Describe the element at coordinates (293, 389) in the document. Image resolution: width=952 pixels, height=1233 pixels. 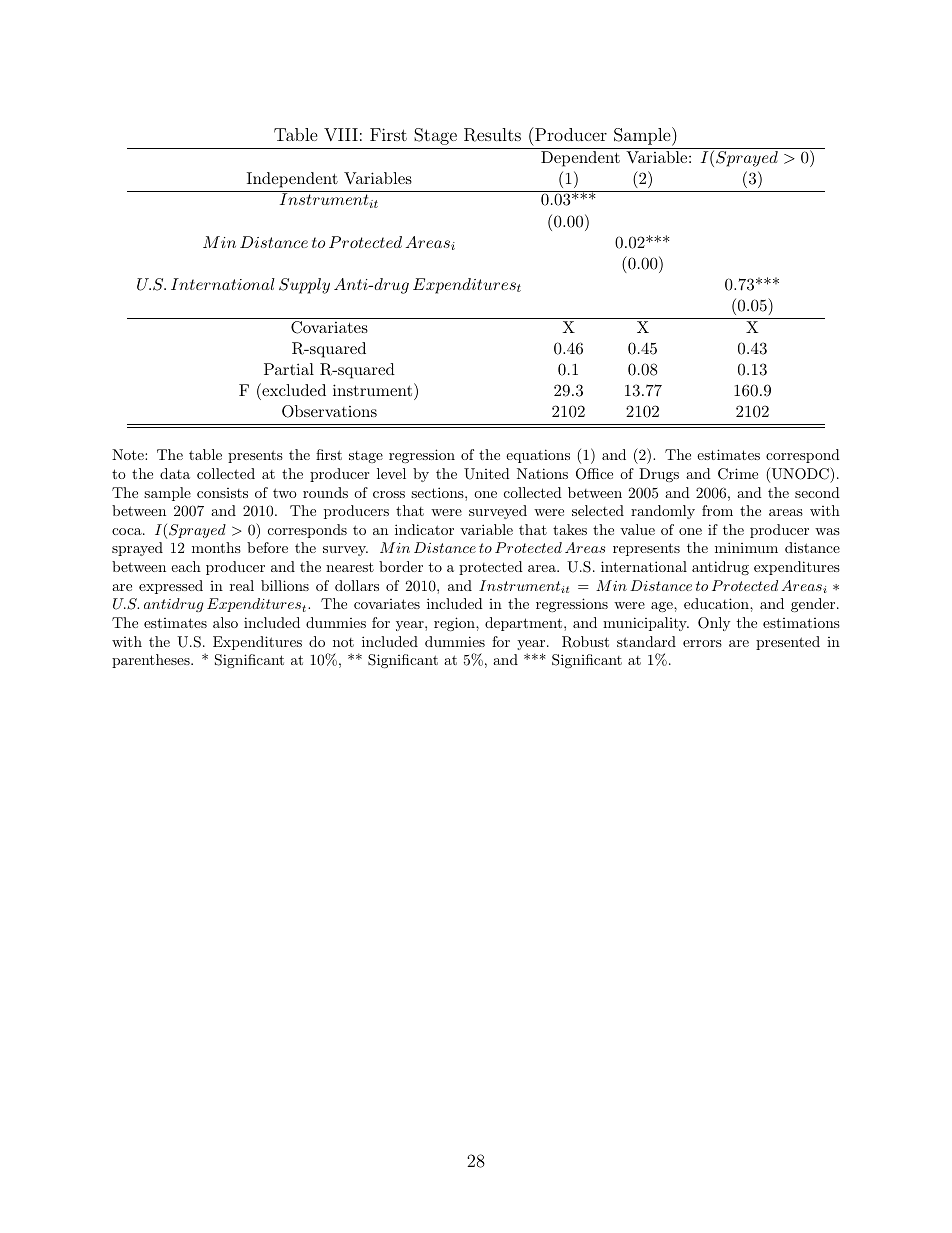
I see `excluded` at that location.
